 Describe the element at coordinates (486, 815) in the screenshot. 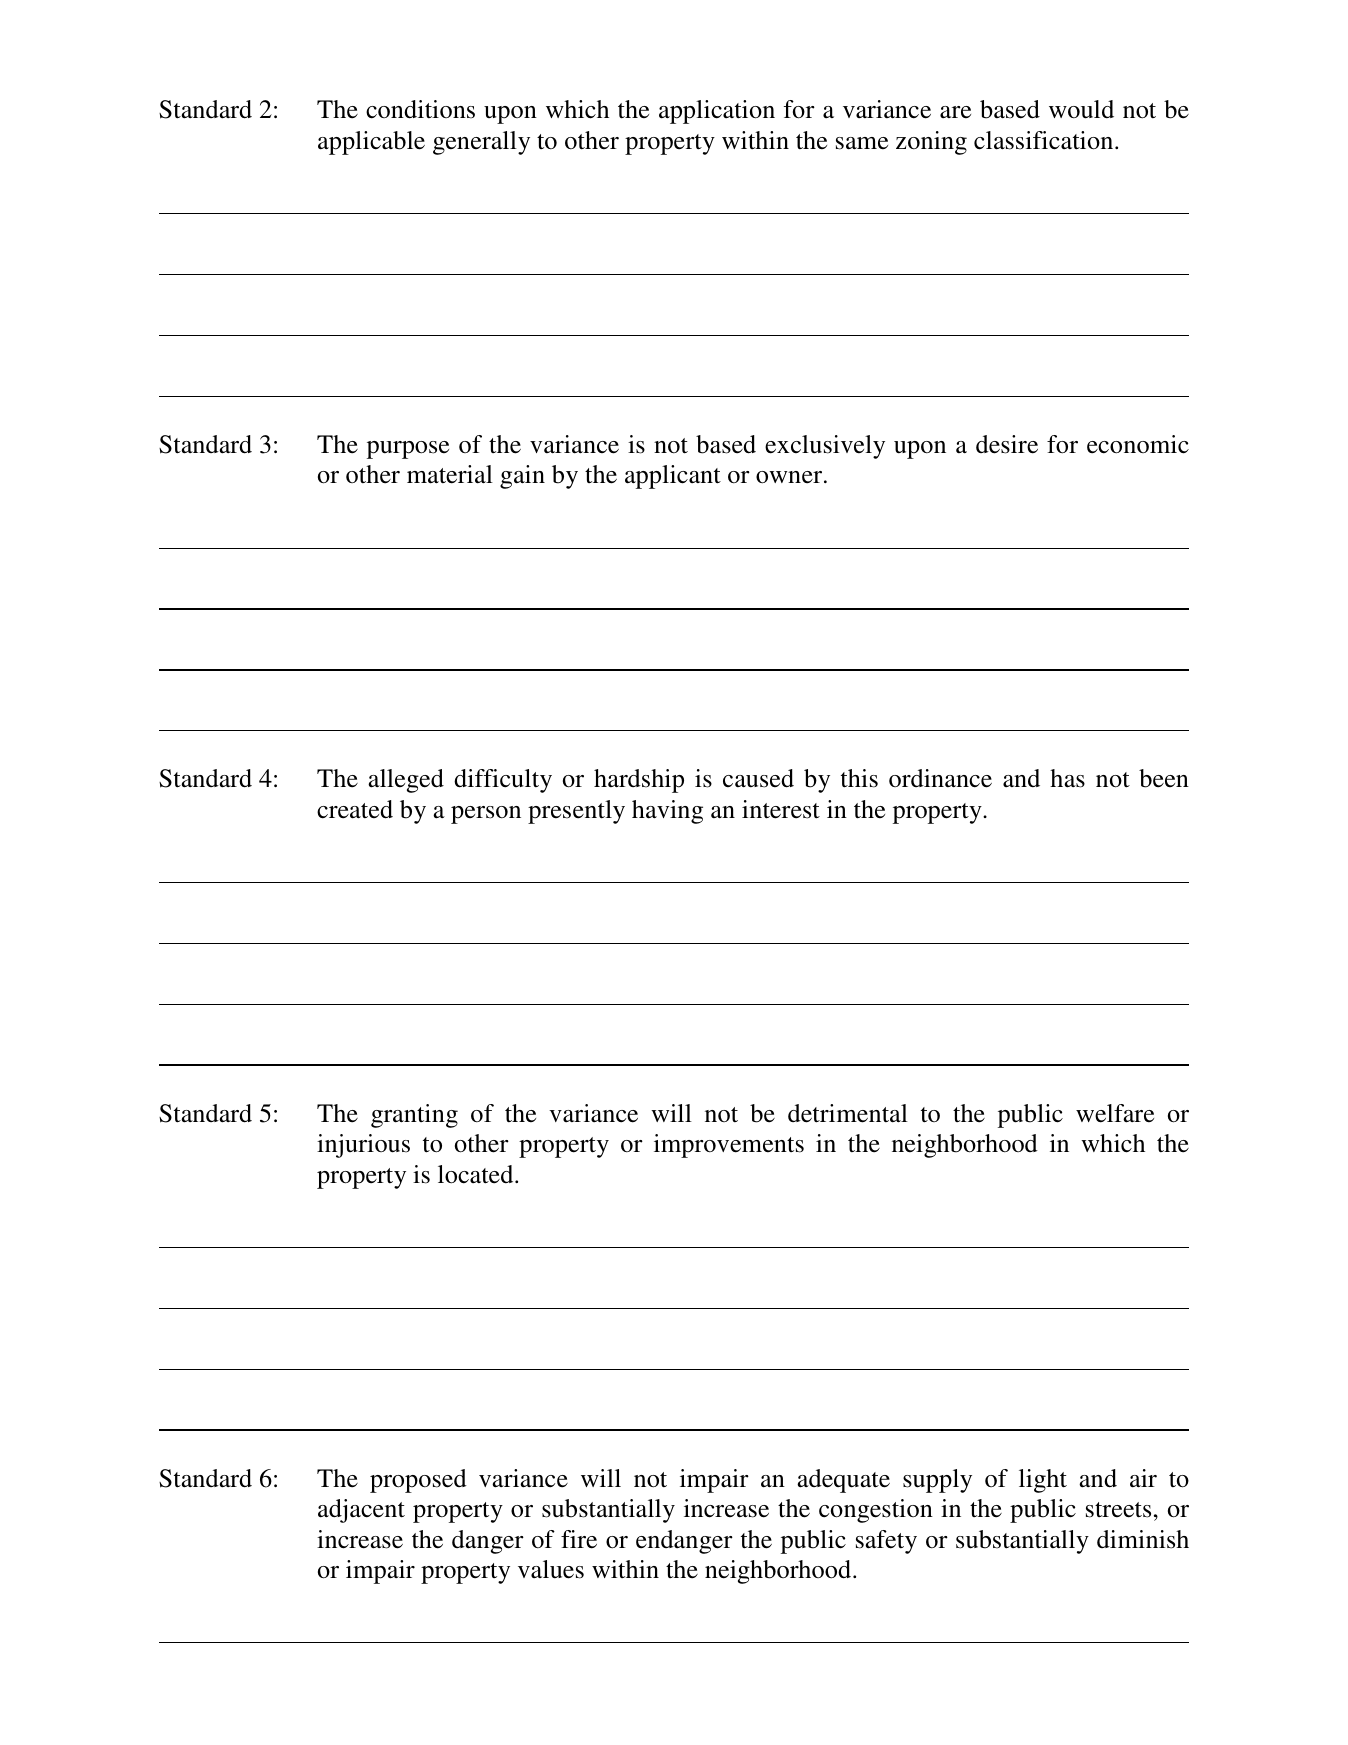

I see `person` at that location.
